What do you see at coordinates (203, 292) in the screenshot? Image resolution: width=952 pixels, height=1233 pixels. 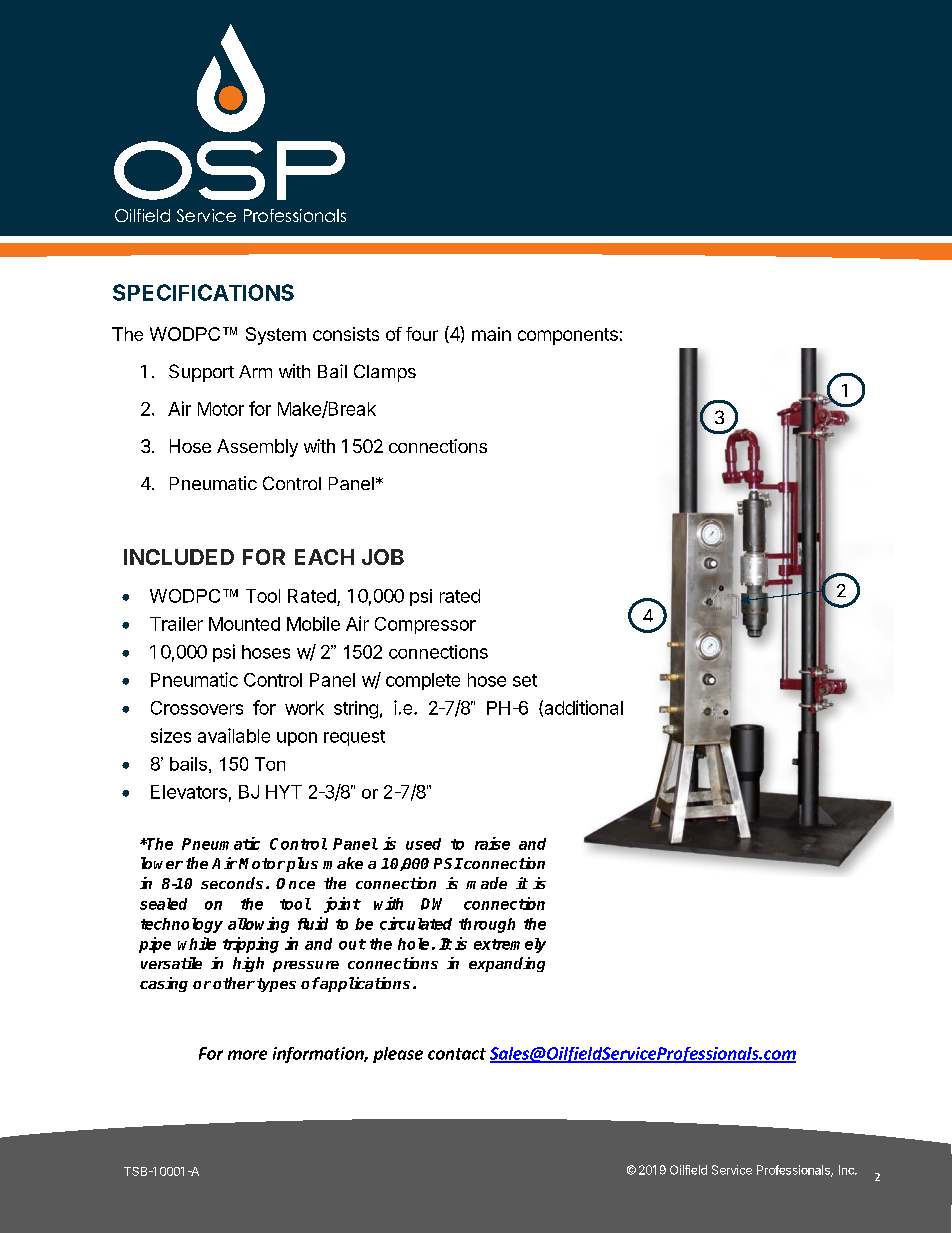 I see `SPECIFICATIONS` at bounding box center [203, 292].
